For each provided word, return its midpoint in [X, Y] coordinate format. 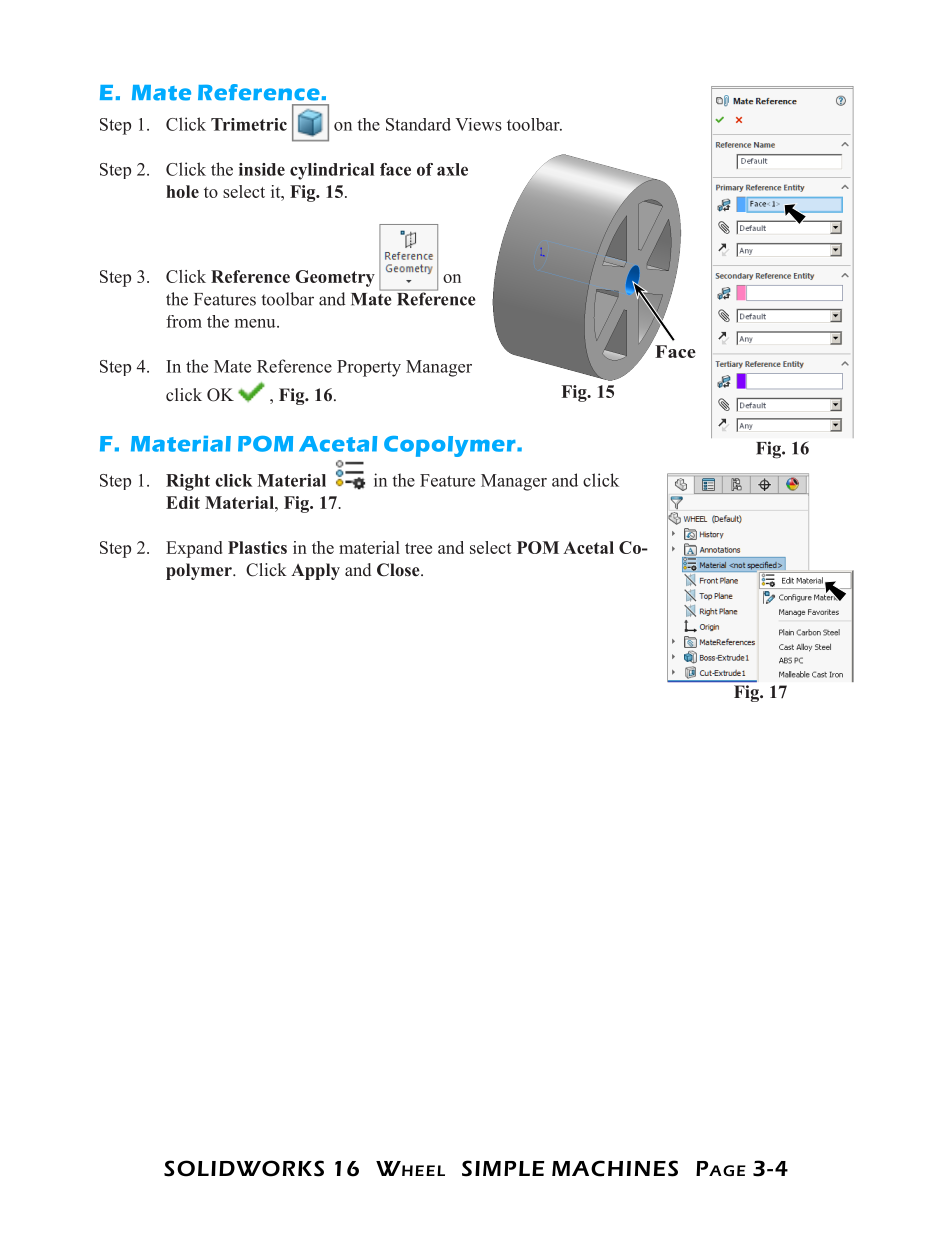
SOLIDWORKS [244, 1168]
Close [399, 570]
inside [262, 169]
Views [478, 124]
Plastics [257, 547]
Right [188, 482]
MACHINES [615, 1168]
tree [418, 548]
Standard [418, 124]
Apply [315, 571]
